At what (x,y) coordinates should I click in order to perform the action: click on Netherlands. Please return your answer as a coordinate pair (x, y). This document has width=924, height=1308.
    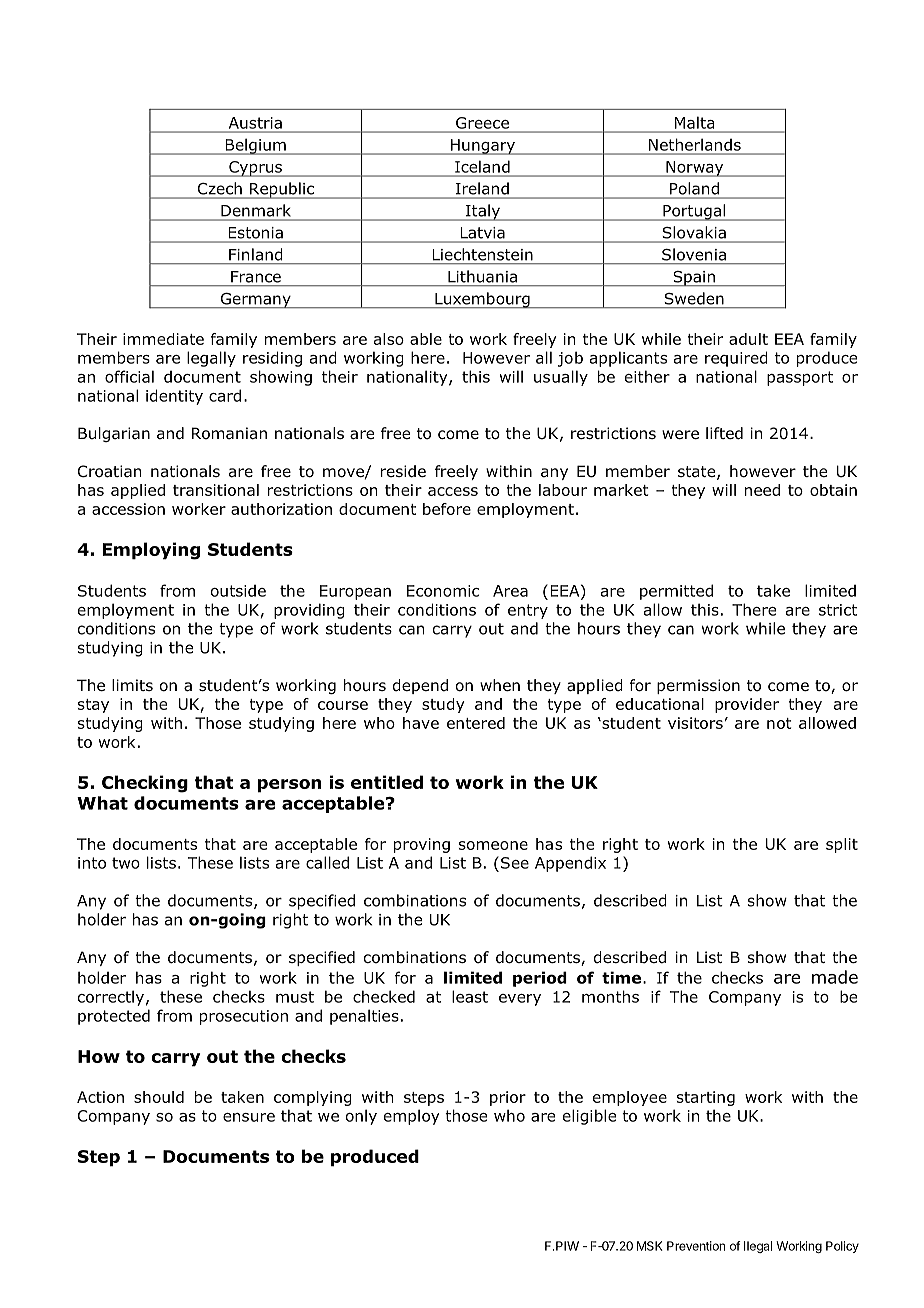
    Looking at the image, I should click on (695, 145).
